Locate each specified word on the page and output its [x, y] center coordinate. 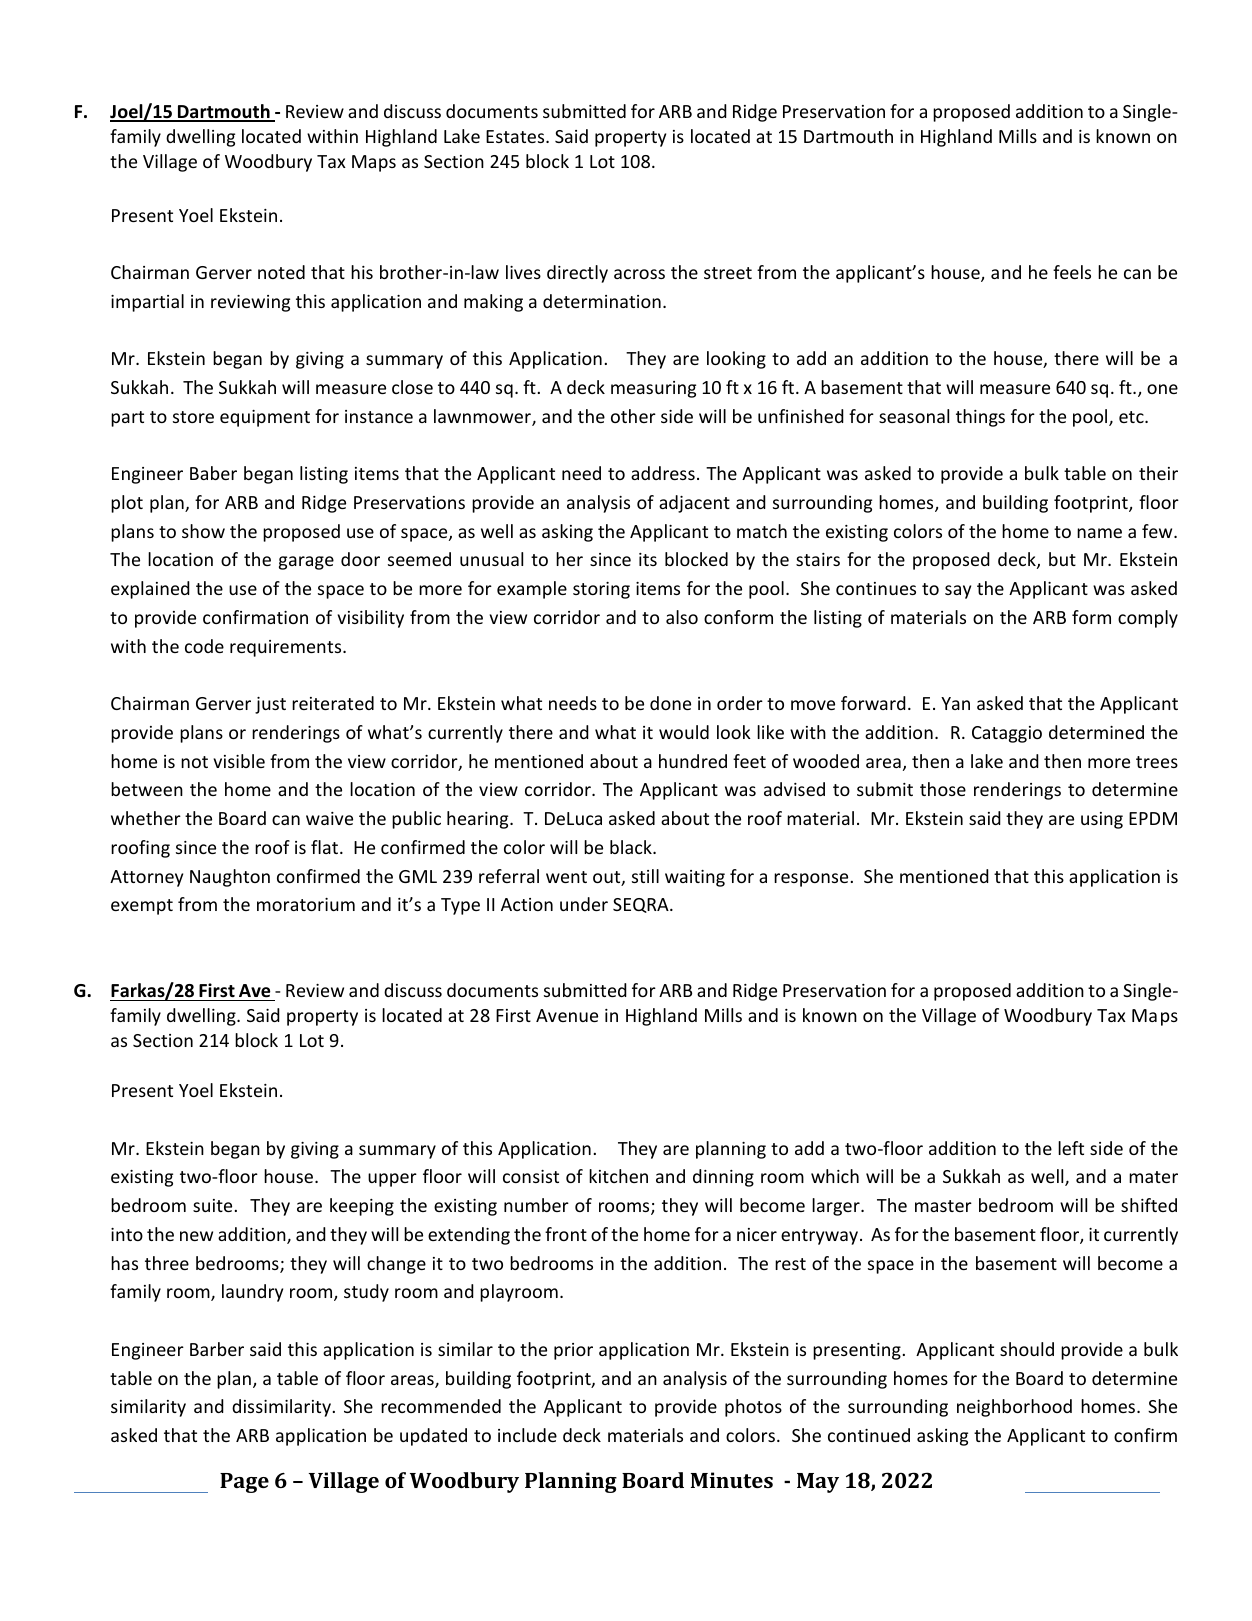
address [663, 473]
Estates [516, 136]
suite [212, 1205]
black [632, 847]
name [1099, 533]
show [203, 531]
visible [239, 761]
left [1071, 1148]
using [1102, 820]
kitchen [618, 1176]
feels [1072, 272]
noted [281, 272]
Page [244, 1483]
